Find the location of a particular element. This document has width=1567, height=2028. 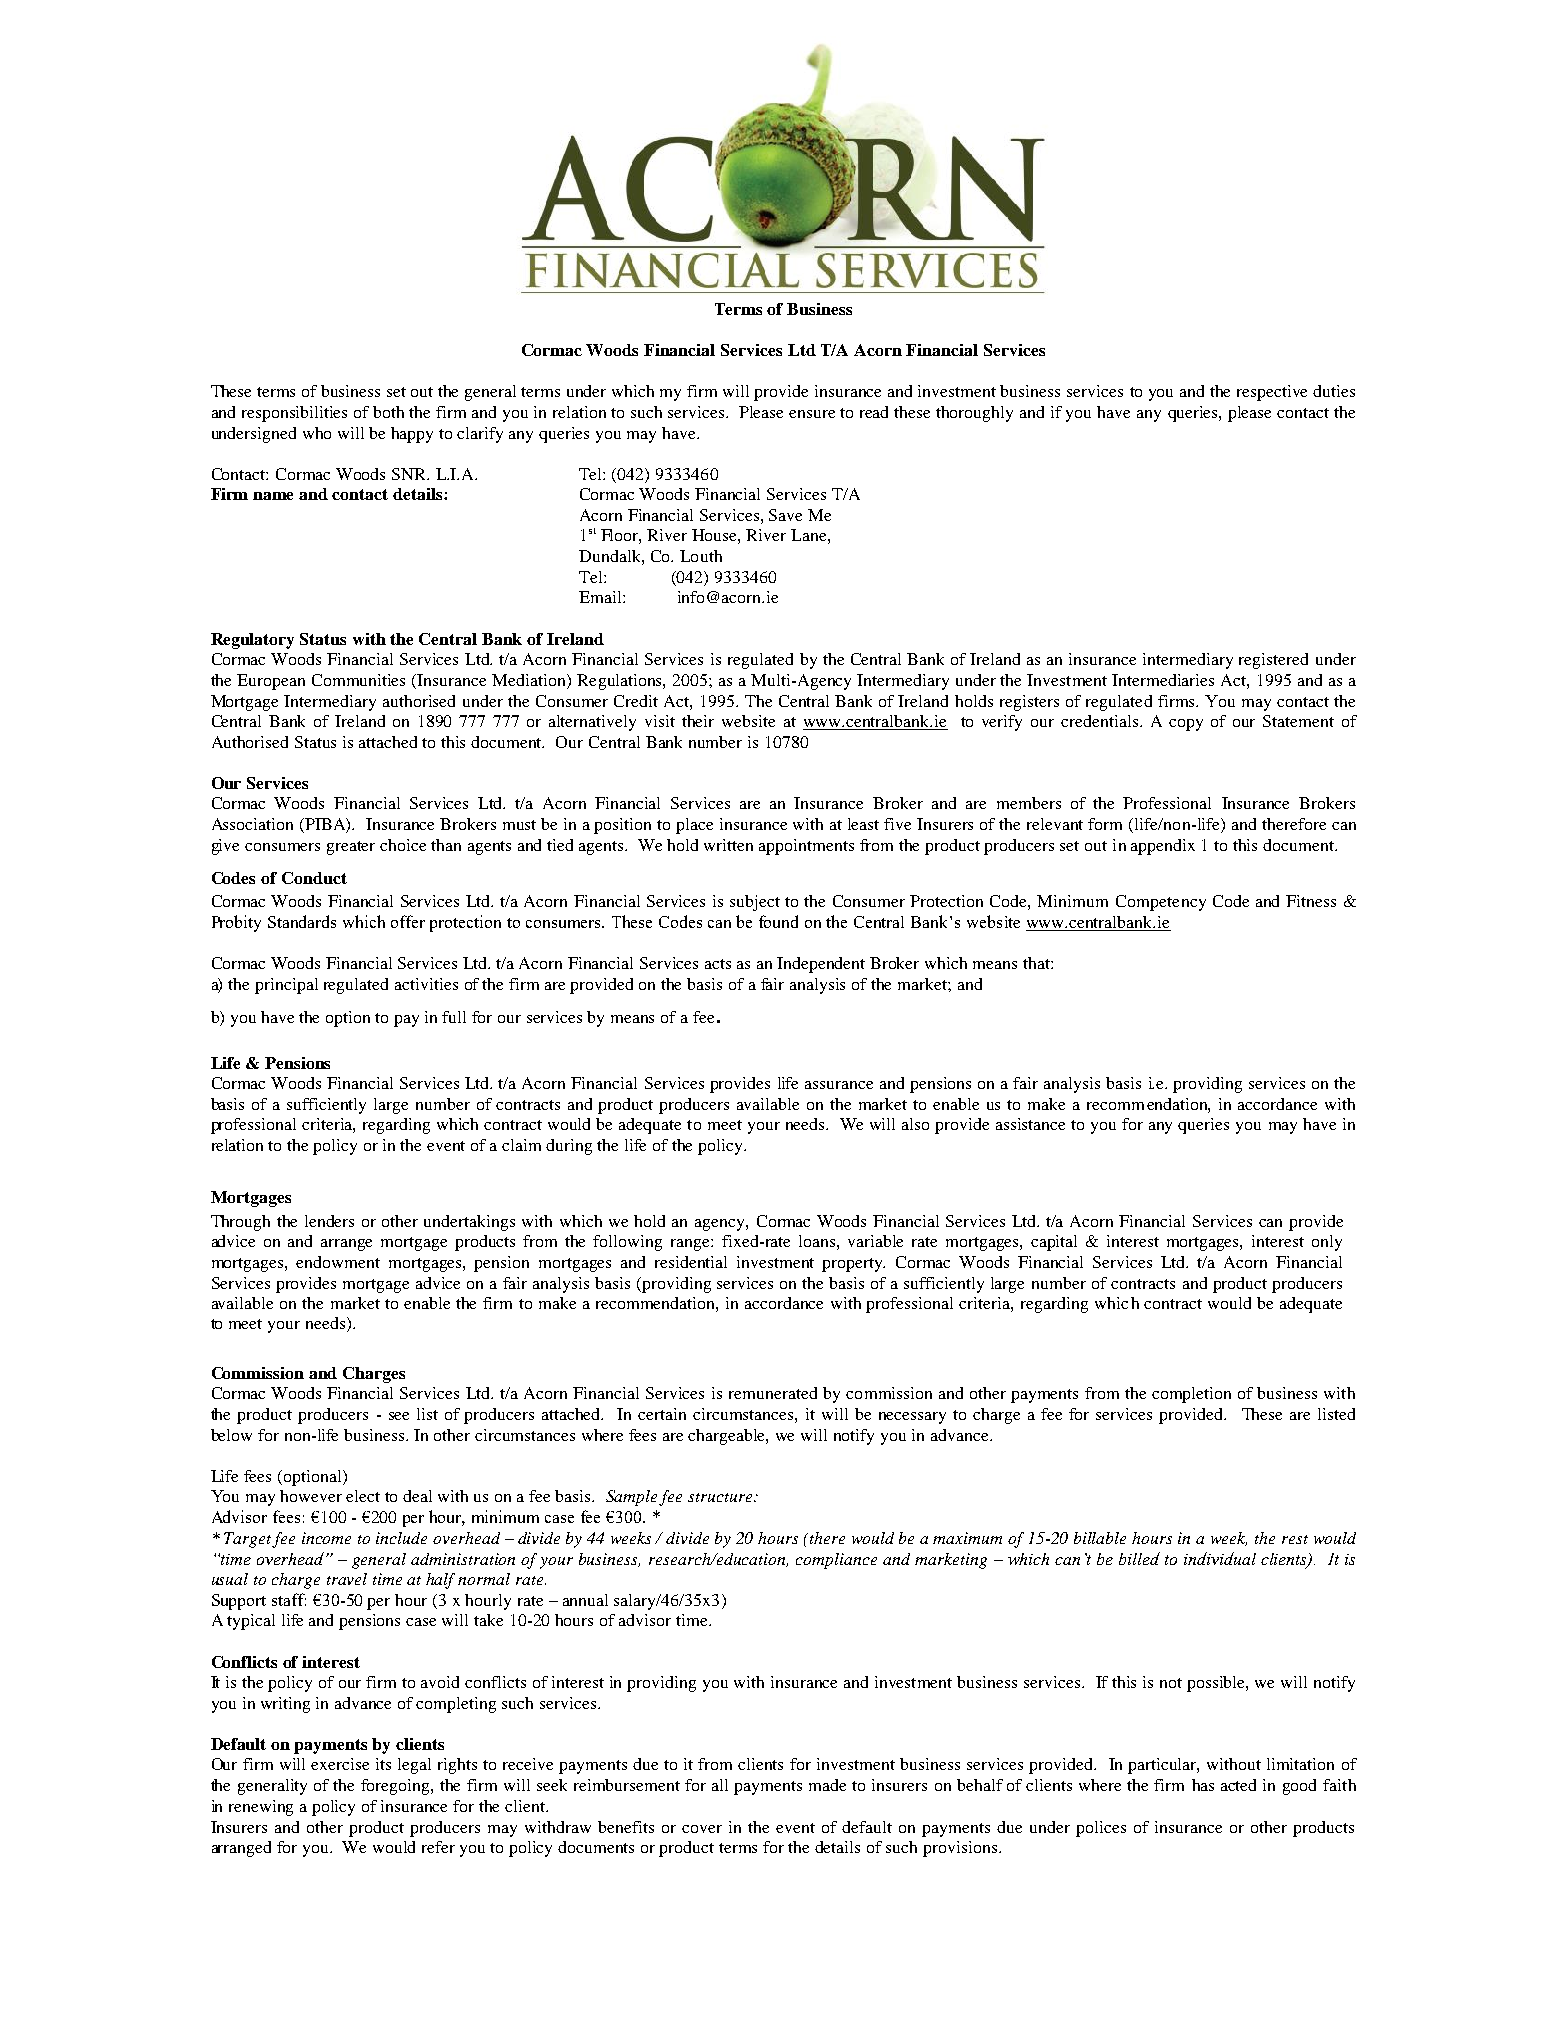

ensure is located at coordinates (812, 414).
